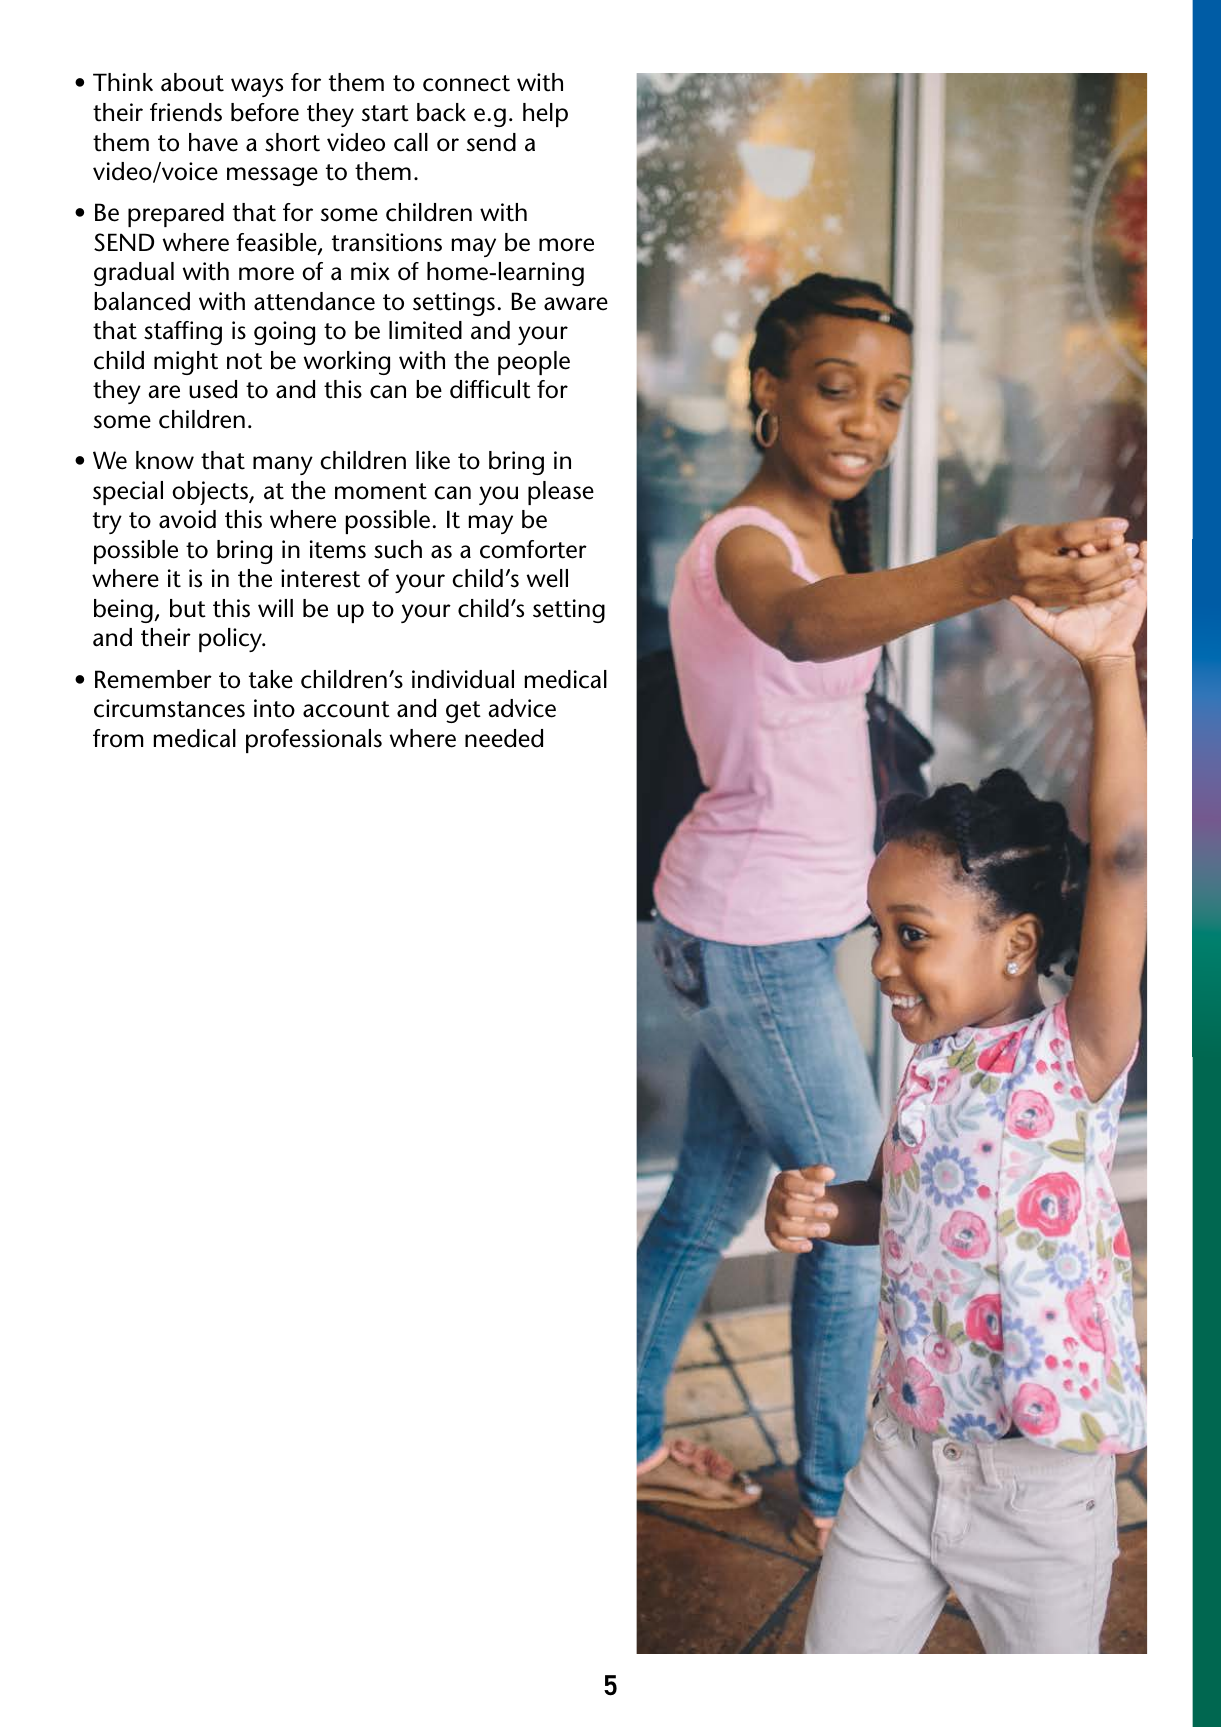 The image size is (1221, 1727). I want to click on friends, so click(186, 112).
